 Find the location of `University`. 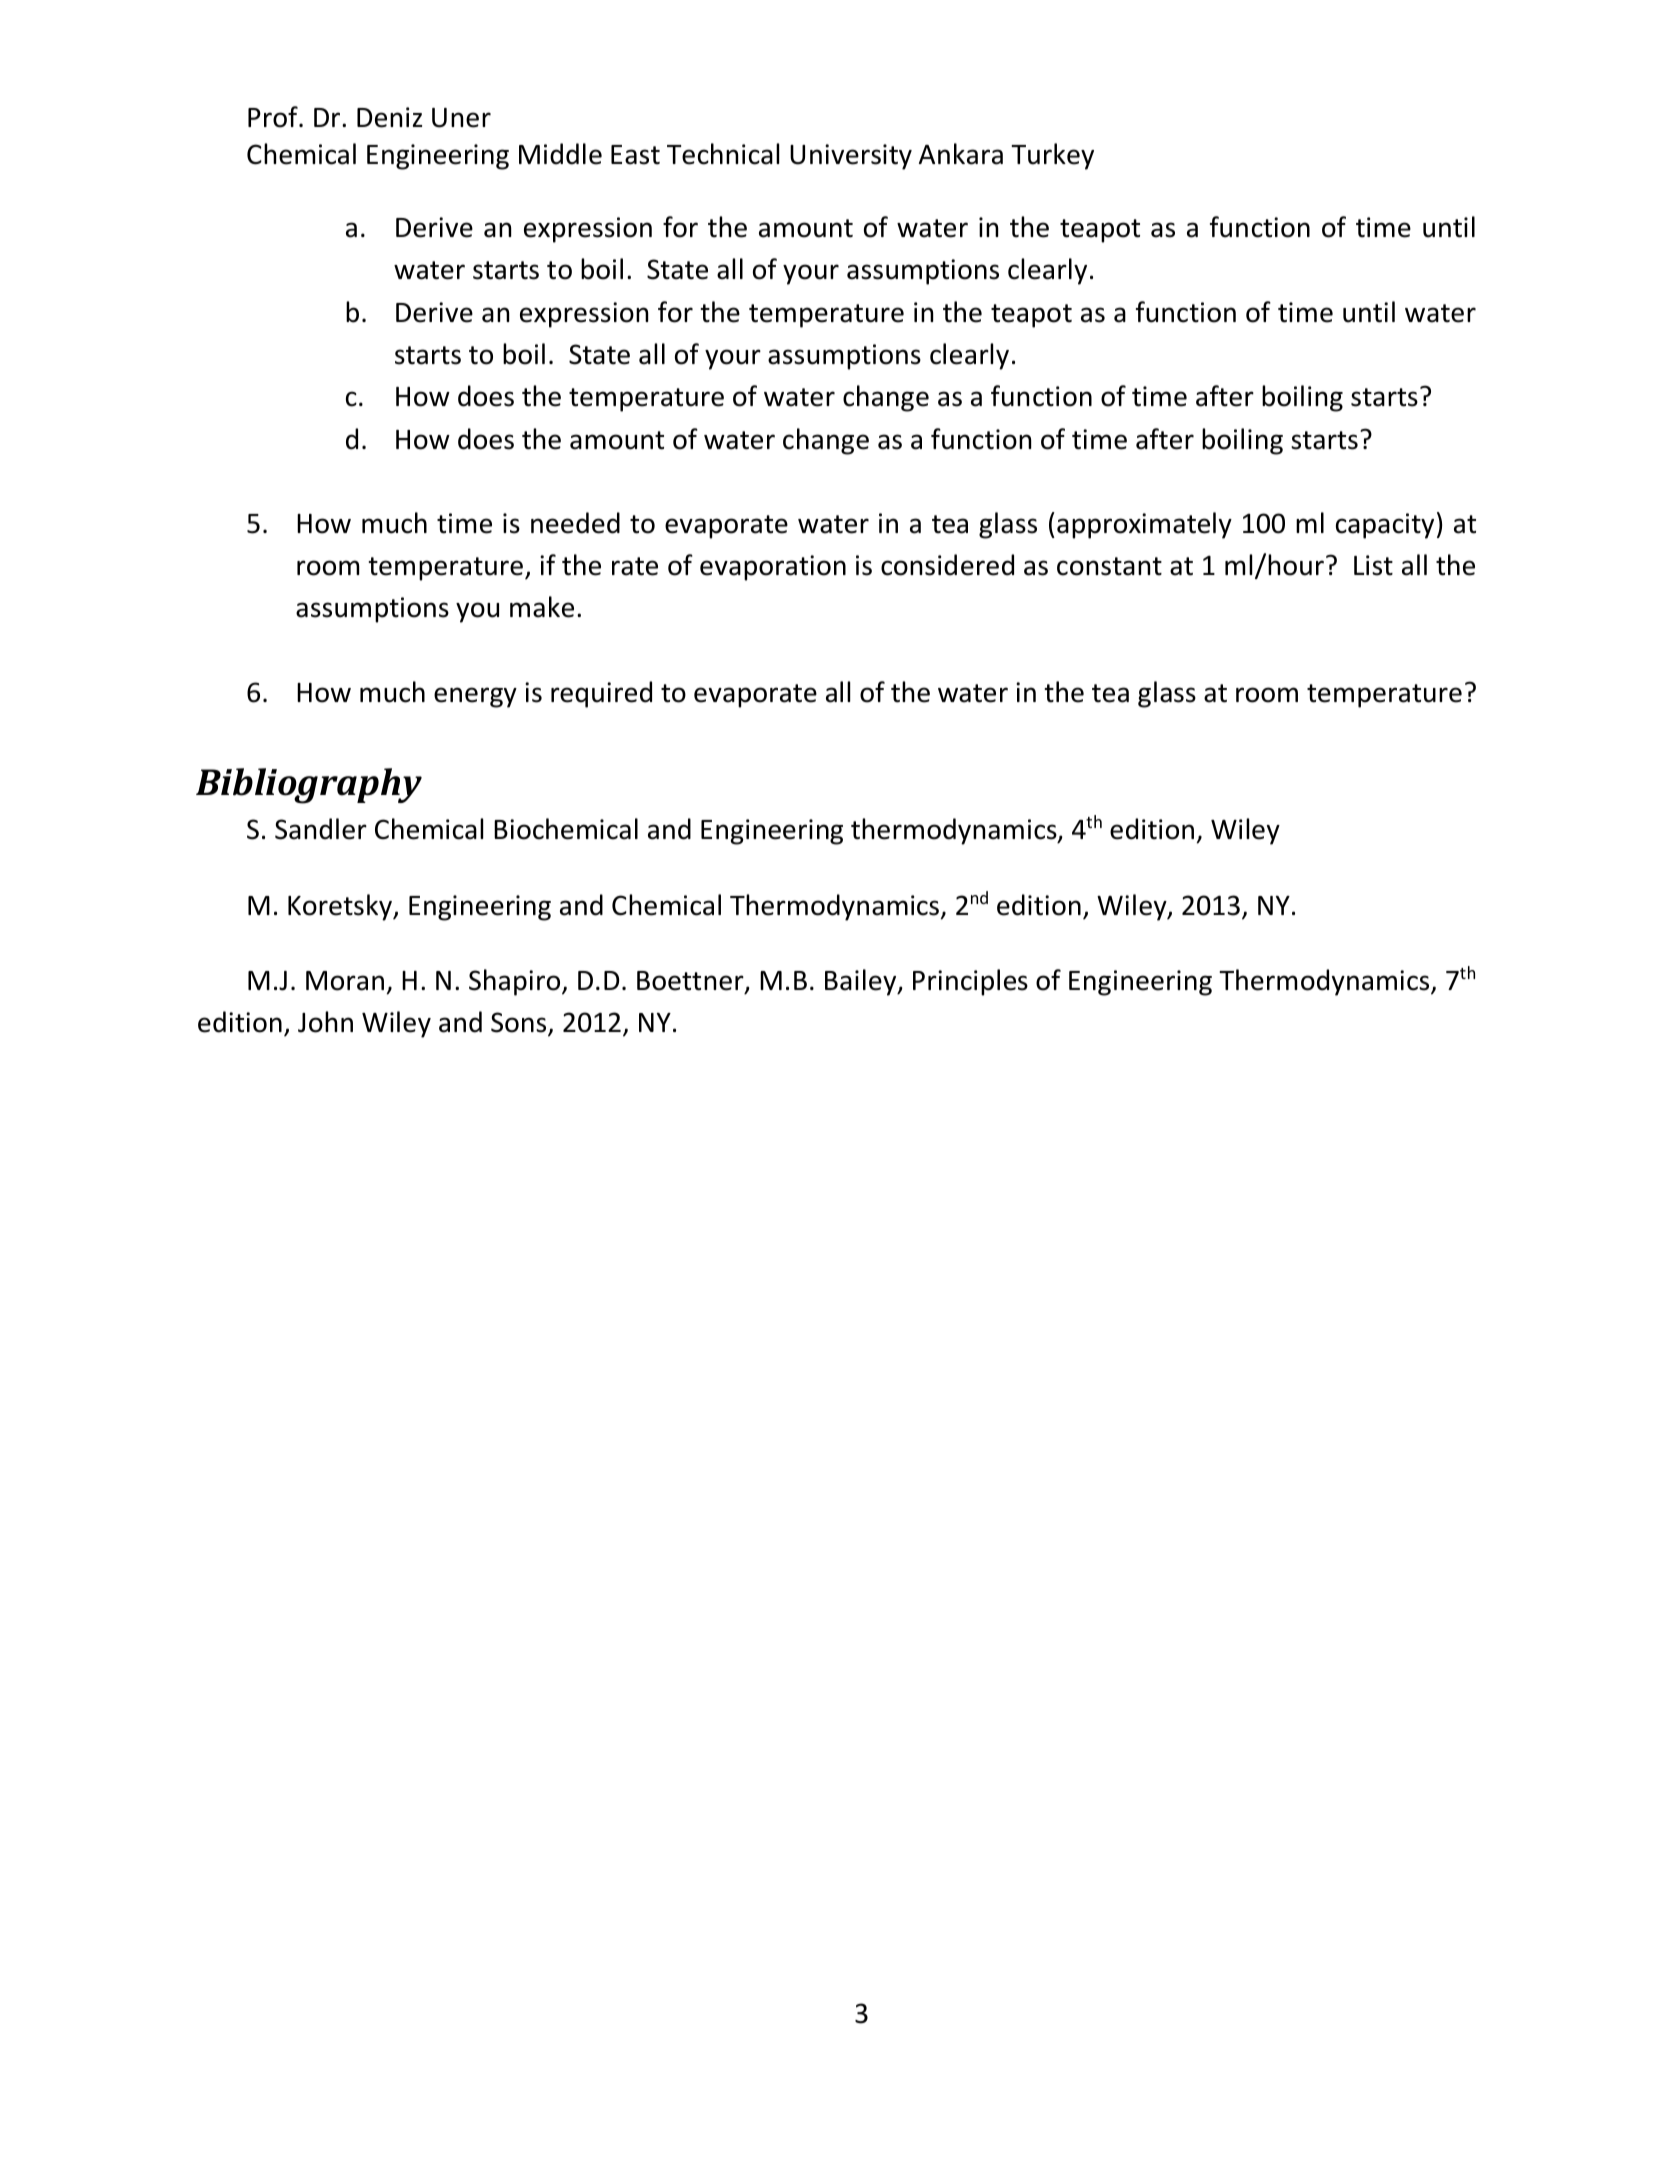

University is located at coordinates (851, 157).
